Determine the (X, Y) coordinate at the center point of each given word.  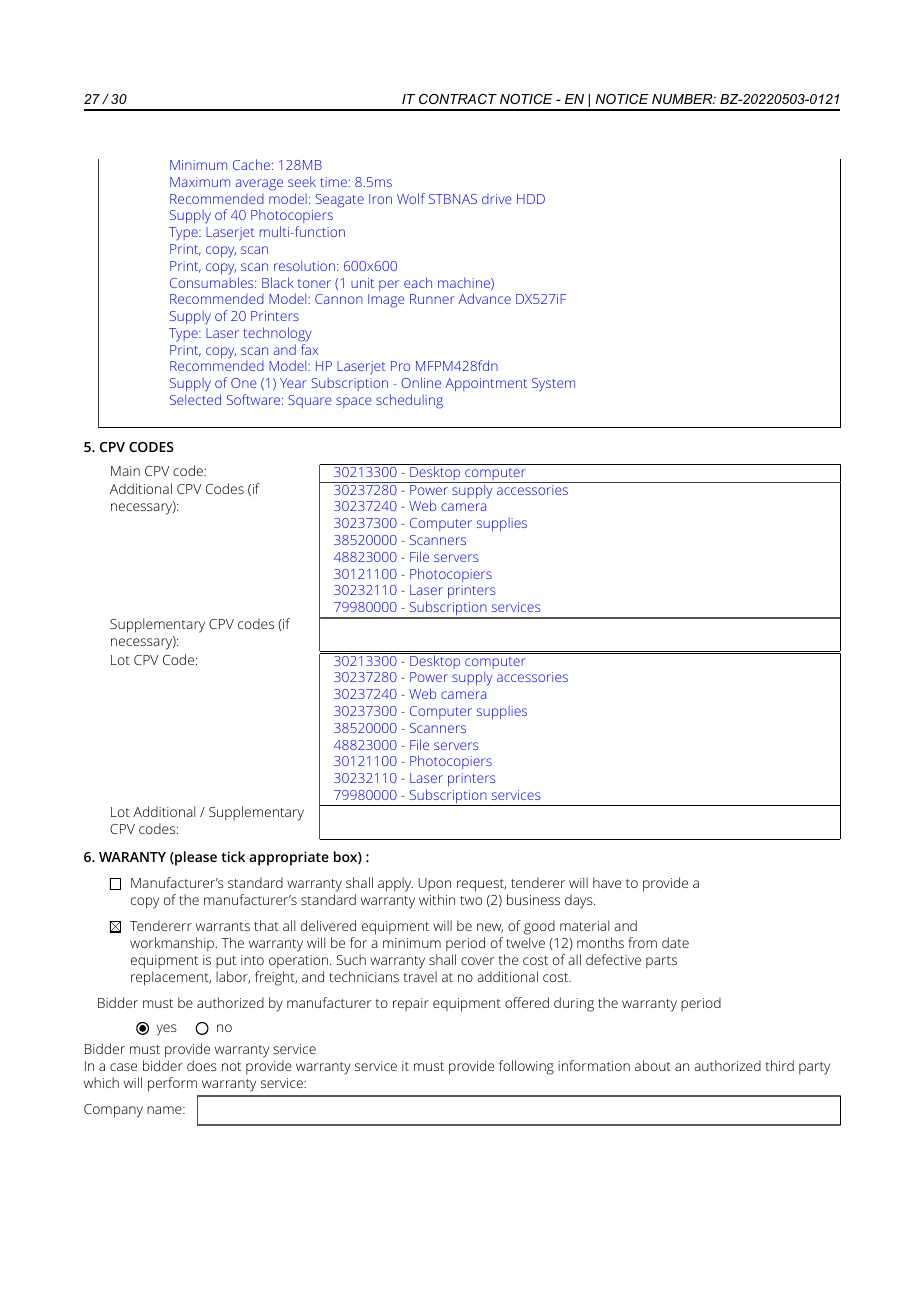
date (675, 942)
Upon (434, 886)
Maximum (200, 182)
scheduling (409, 401)
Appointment (486, 384)
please (195, 858)
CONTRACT (458, 99)
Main (125, 471)
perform (172, 1084)
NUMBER (683, 99)
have (607, 882)
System (553, 385)
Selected (195, 399)
